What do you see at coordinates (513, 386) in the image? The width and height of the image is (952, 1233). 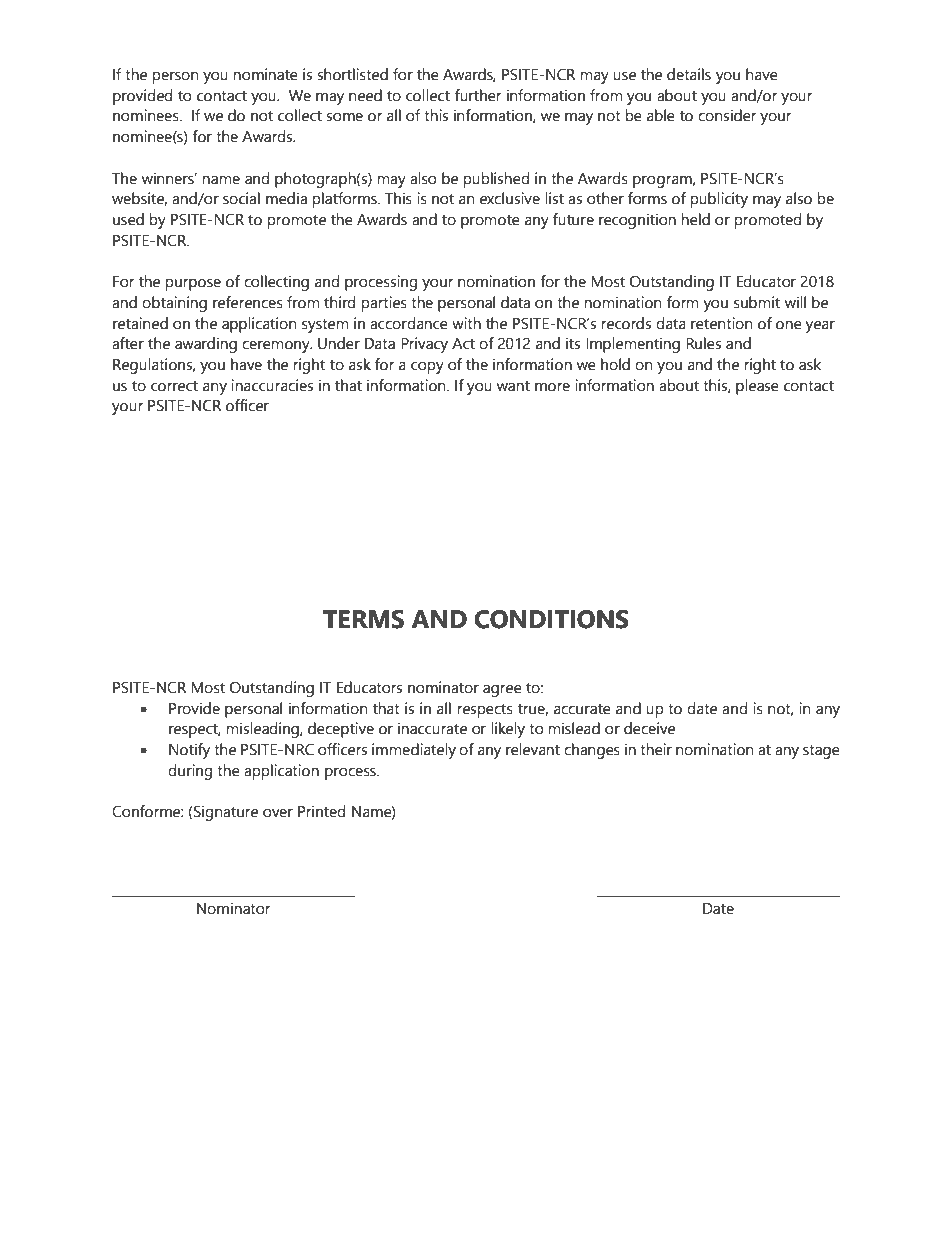 I see `want` at bounding box center [513, 386].
